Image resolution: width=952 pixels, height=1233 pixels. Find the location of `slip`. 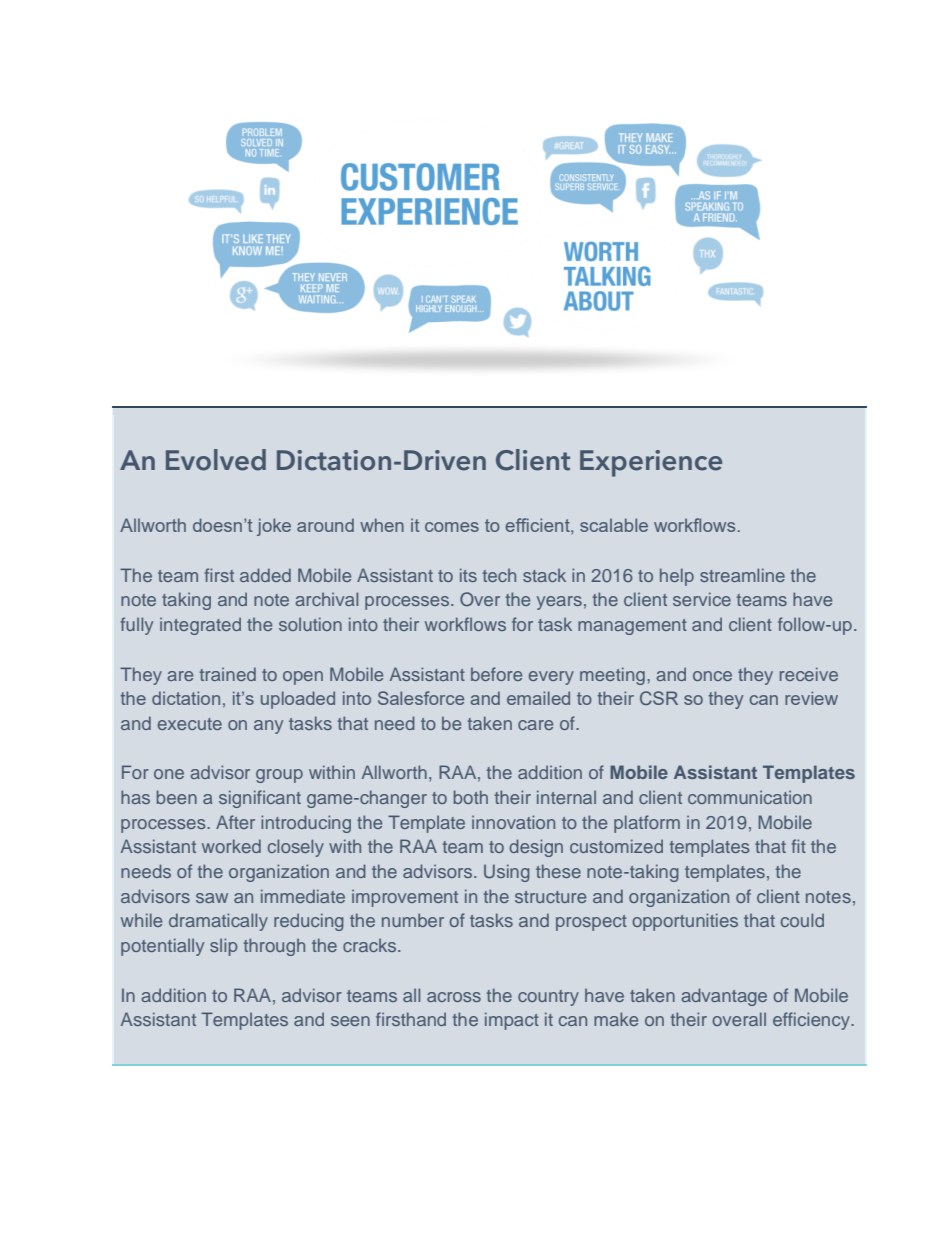

slip is located at coordinates (223, 947).
